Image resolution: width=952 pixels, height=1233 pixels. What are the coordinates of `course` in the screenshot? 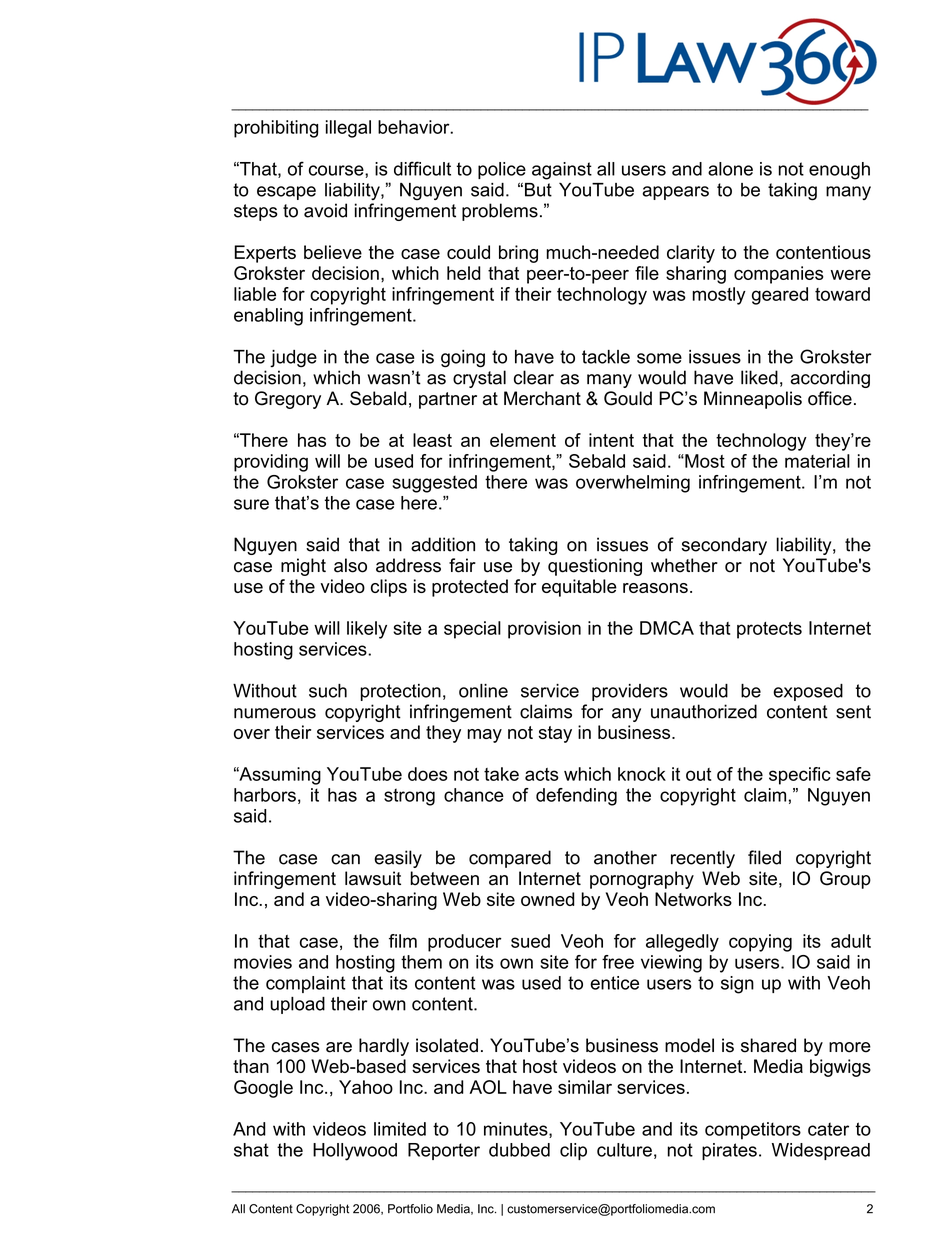 It's located at (337, 170).
